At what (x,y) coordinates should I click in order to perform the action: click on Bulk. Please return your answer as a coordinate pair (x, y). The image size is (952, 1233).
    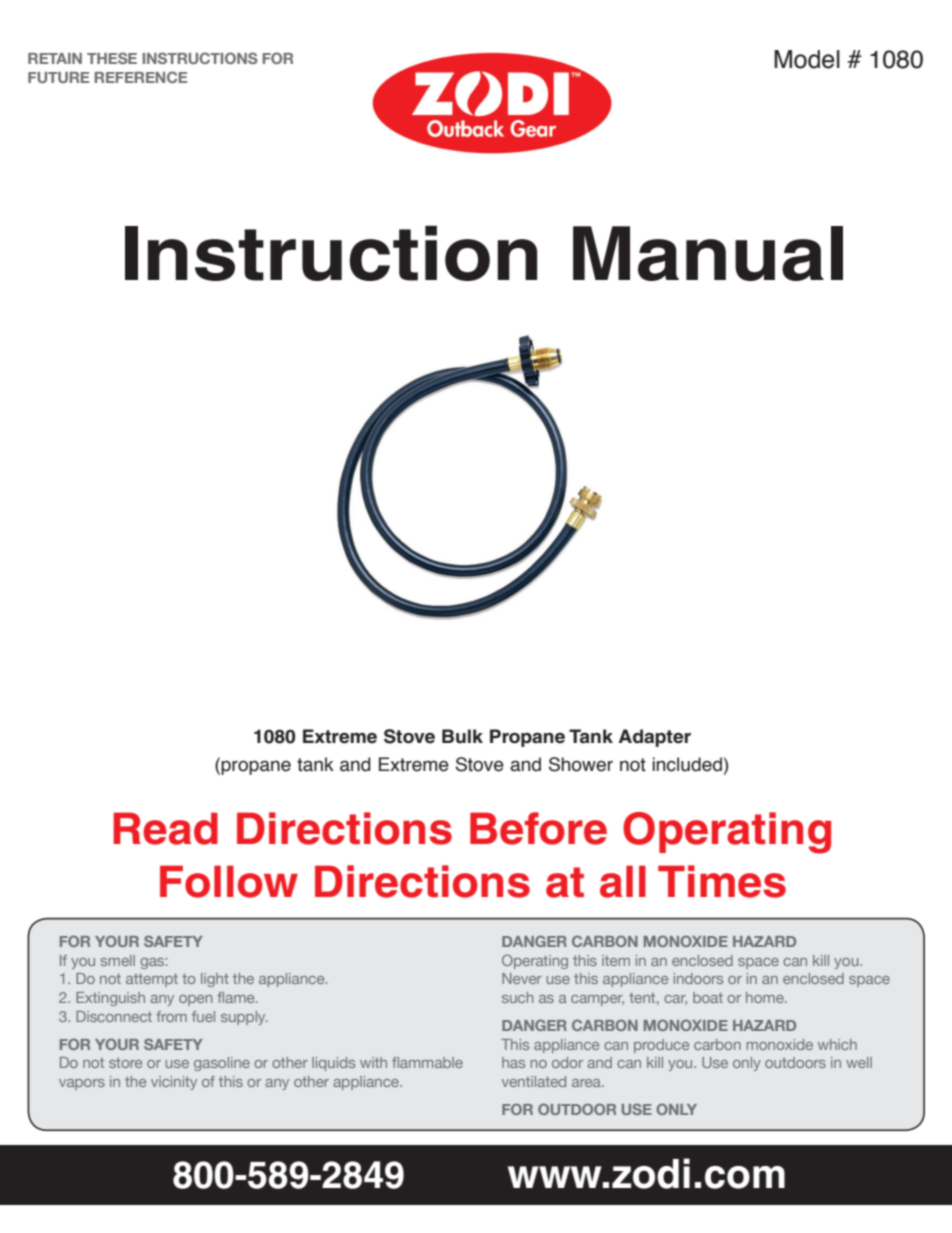
    Looking at the image, I should click on (462, 736).
